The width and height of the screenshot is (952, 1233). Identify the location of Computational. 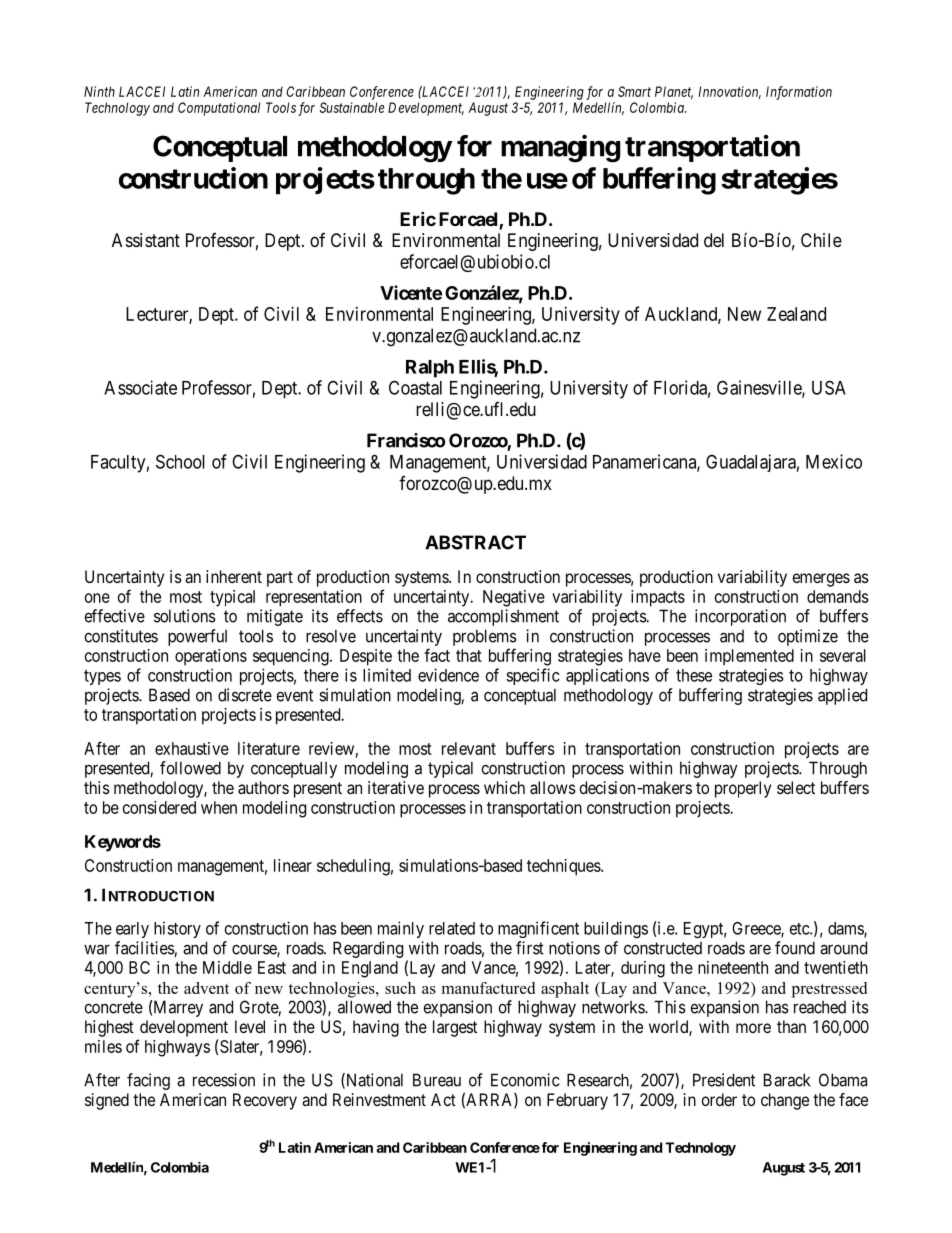
(219, 109).
